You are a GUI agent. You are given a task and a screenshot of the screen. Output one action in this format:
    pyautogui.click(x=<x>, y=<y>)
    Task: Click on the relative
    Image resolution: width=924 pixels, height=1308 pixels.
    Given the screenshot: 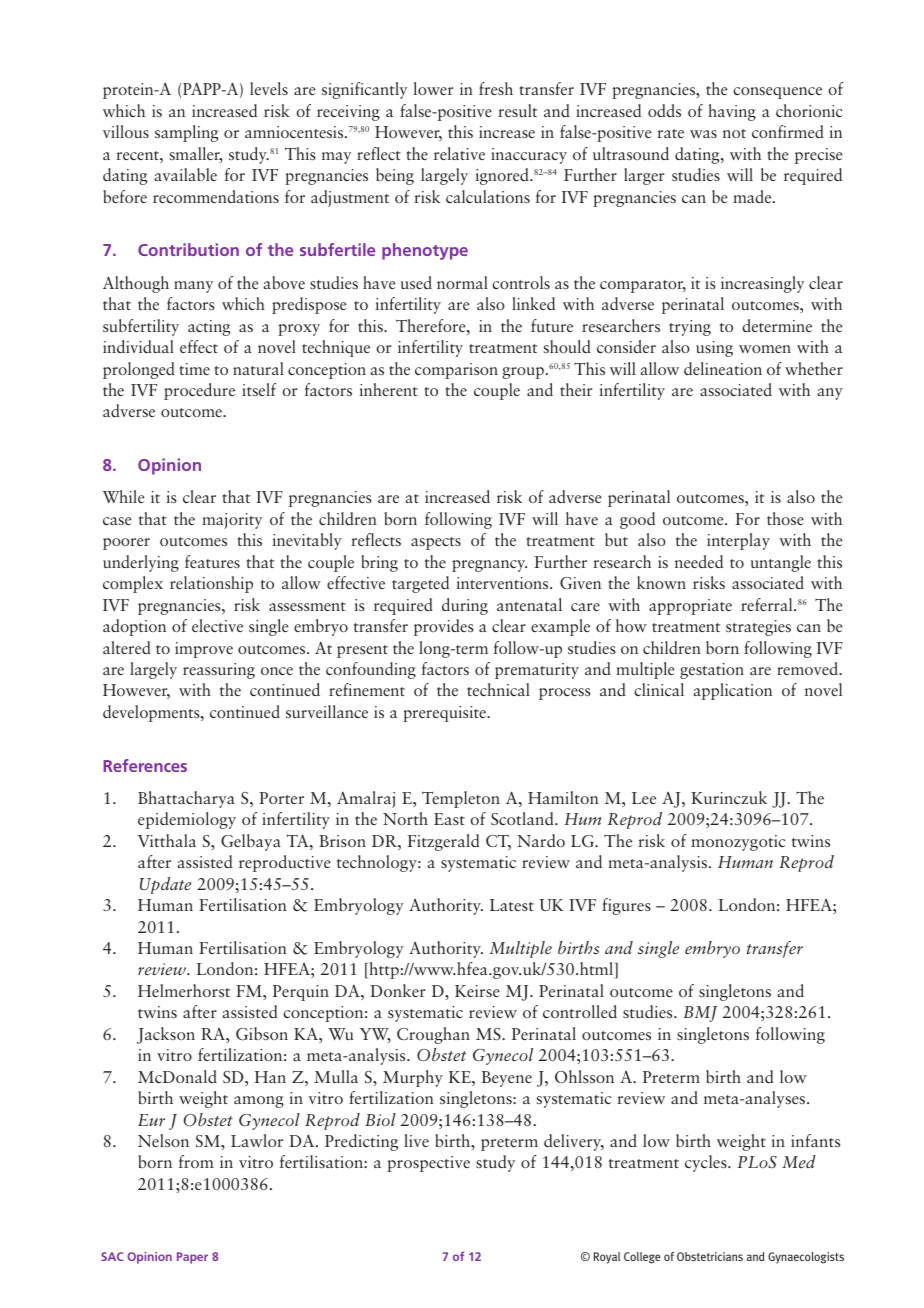 What is the action you would take?
    pyautogui.click(x=459, y=153)
